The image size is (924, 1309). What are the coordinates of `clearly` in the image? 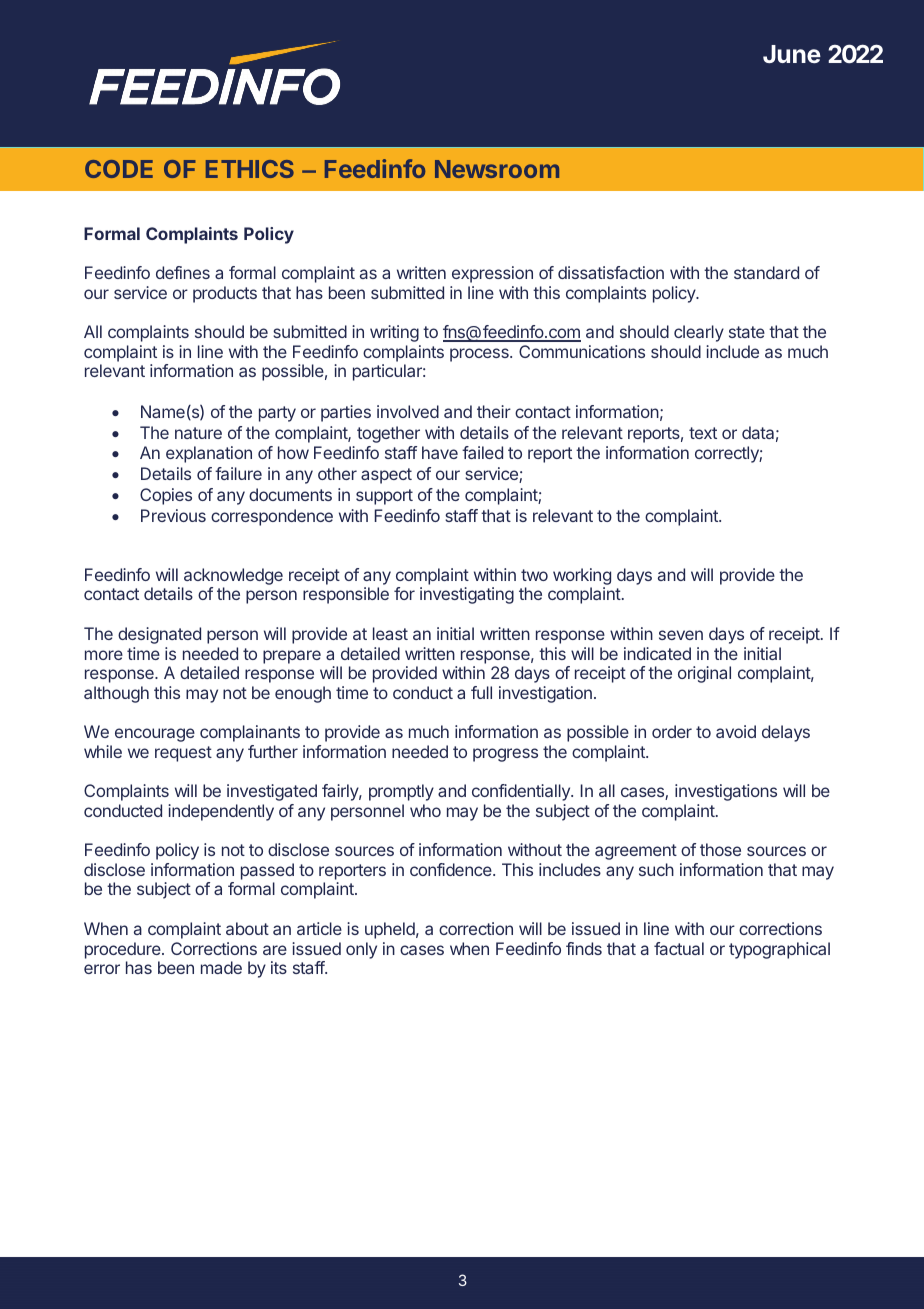 It's located at (699, 333).
